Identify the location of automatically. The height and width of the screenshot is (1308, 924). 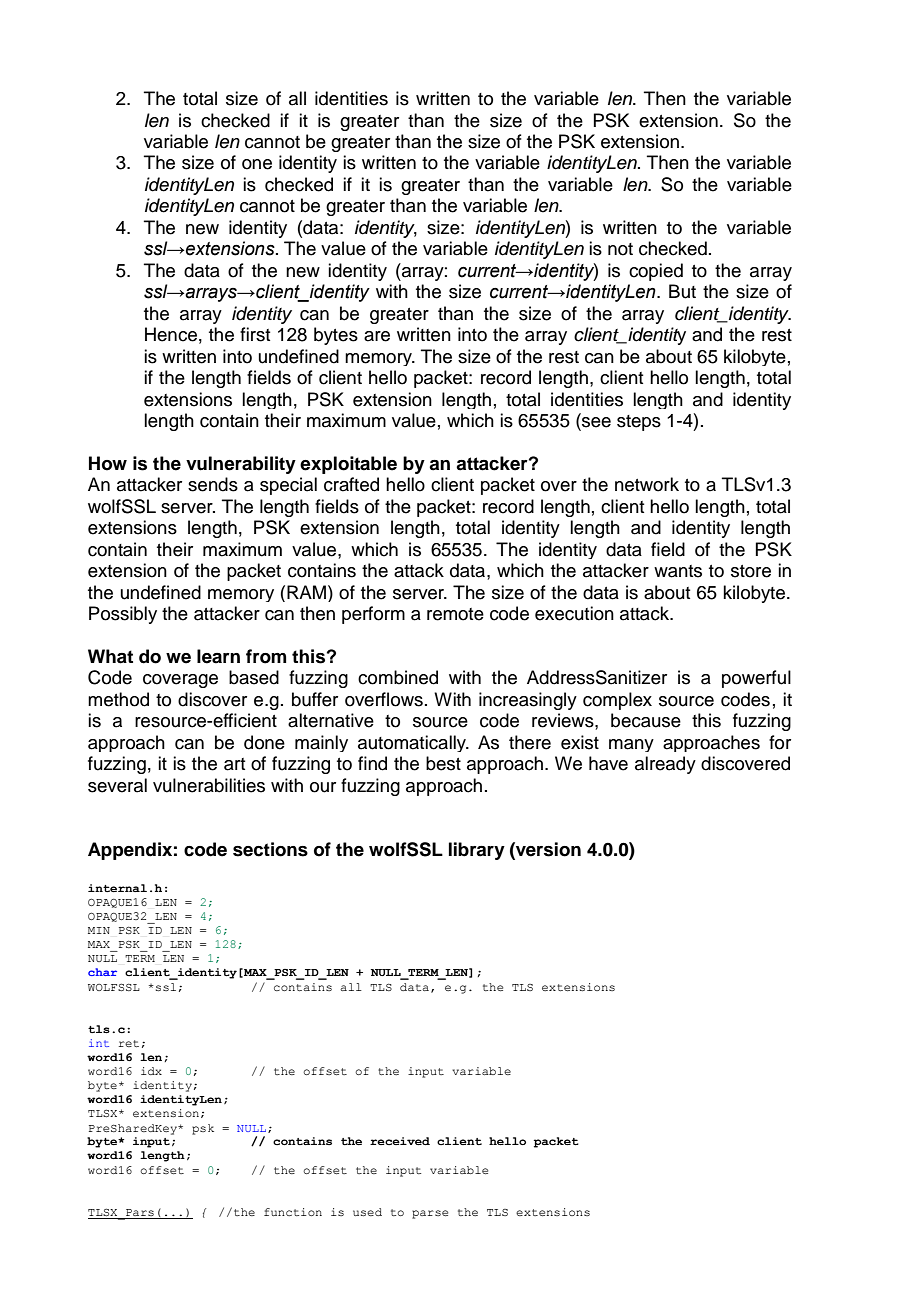
(413, 743).
